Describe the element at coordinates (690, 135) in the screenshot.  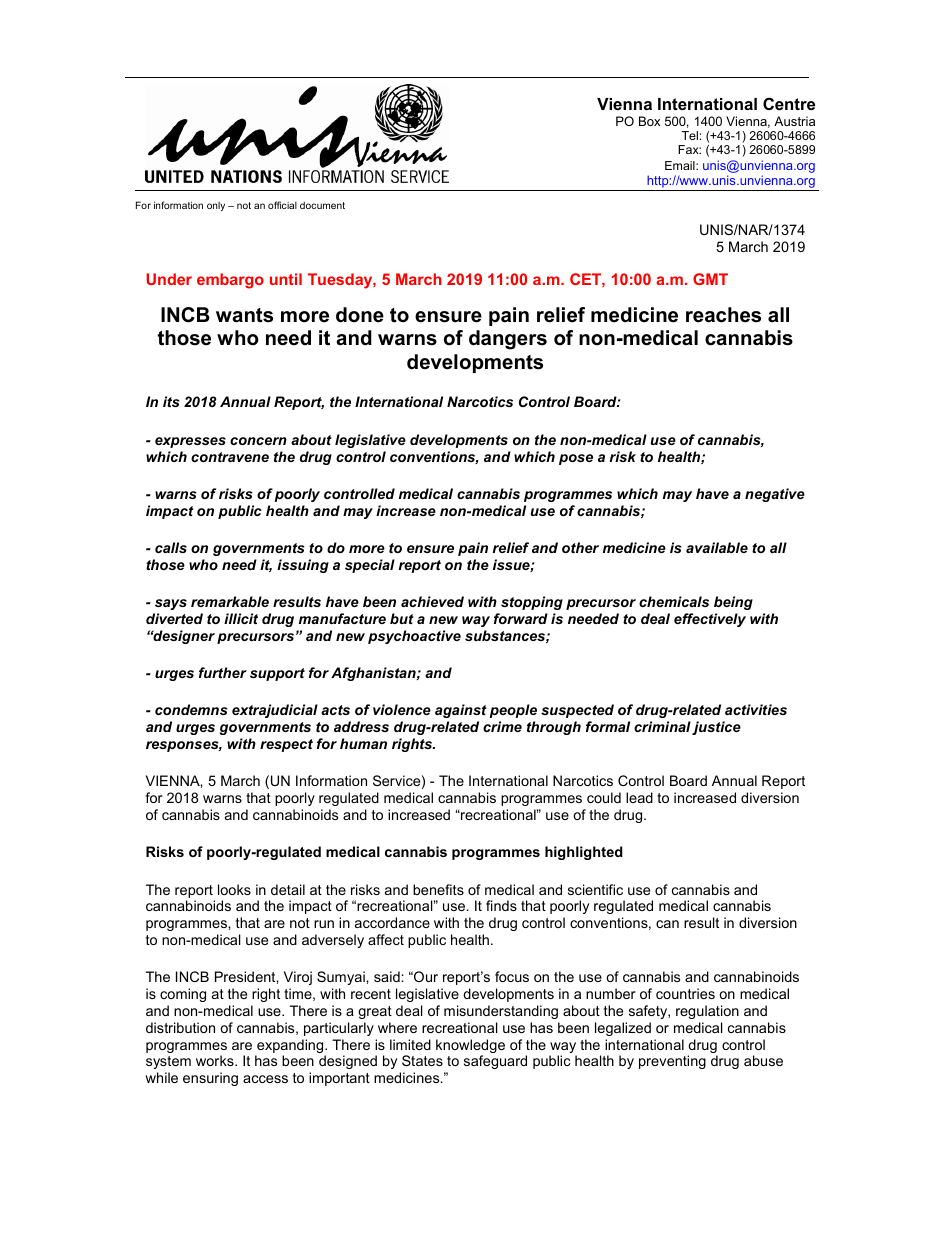
I see `Tel` at that location.
